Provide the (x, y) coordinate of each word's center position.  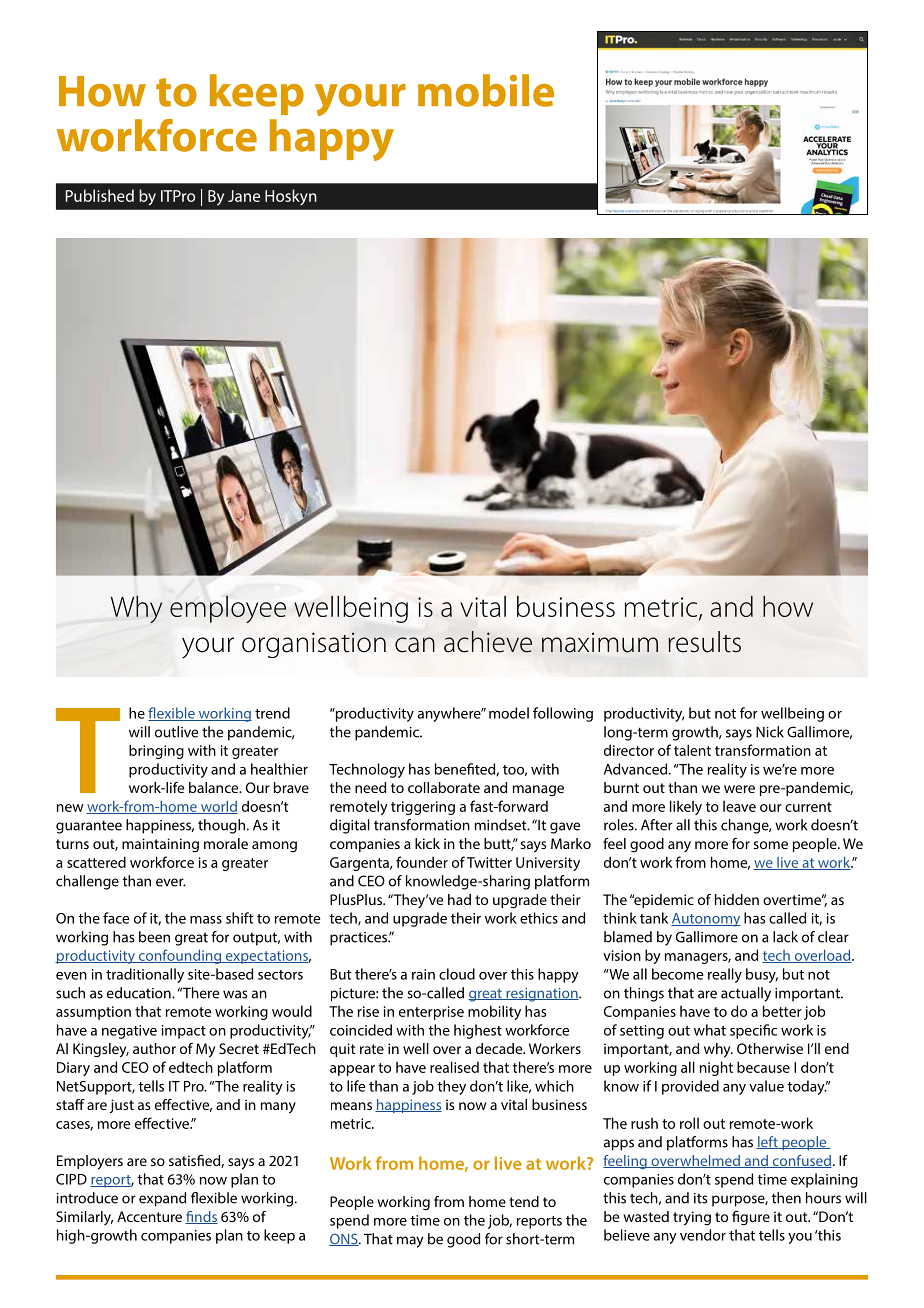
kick (427, 843)
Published (100, 195)
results (704, 642)
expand (162, 1199)
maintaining (160, 845)
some (770, 845)
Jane (244, 196)
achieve (488, 642)
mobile (486, 90)
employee (228, 609)
